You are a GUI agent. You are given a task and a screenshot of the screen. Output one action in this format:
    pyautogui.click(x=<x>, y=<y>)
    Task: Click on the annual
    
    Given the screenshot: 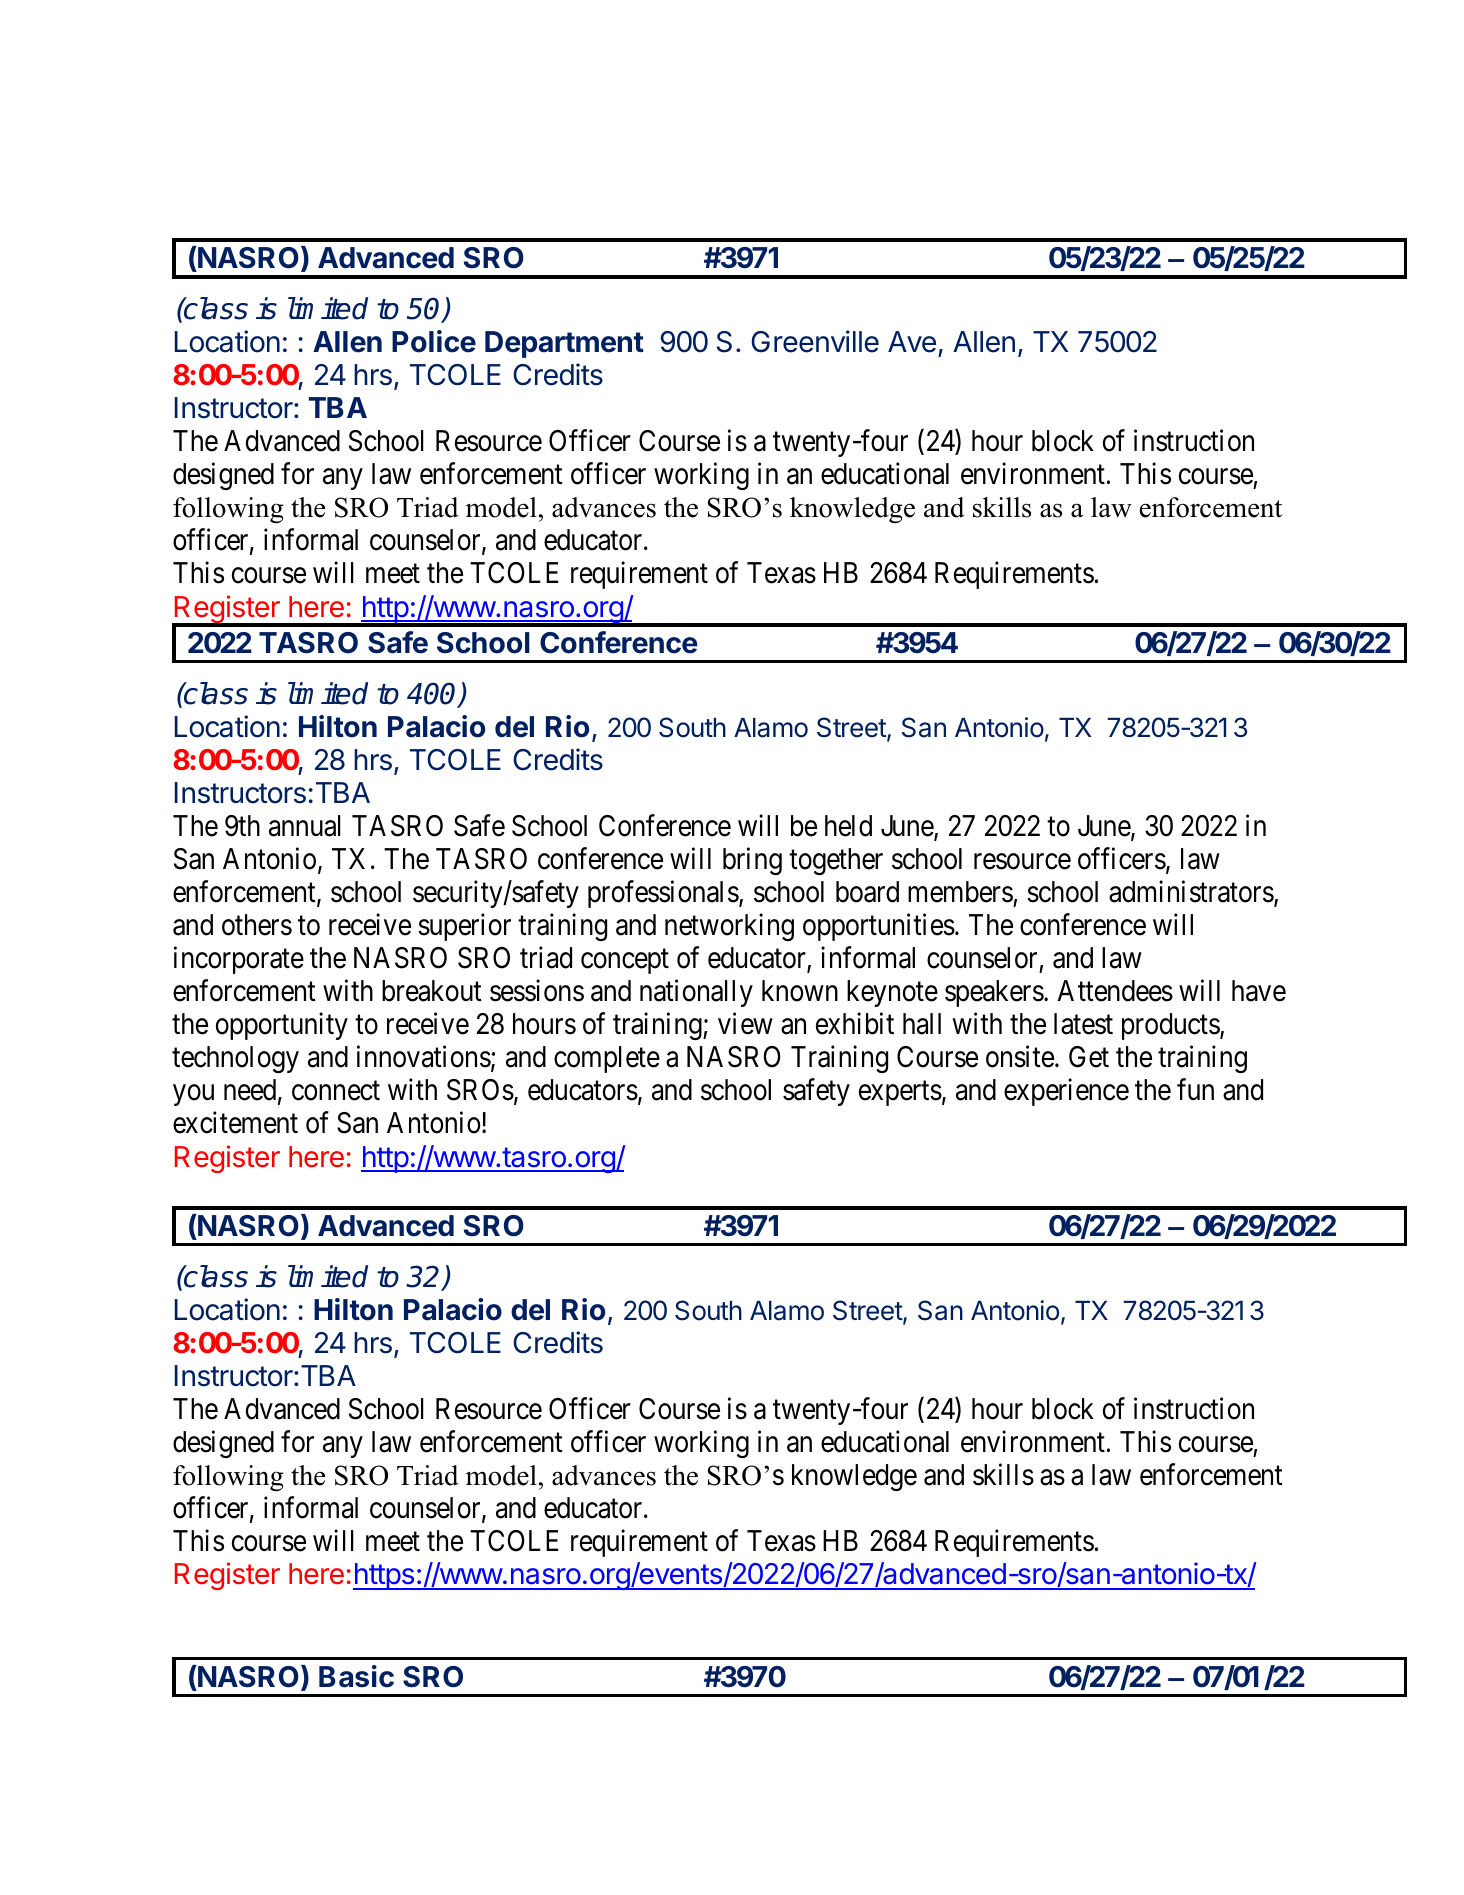 What is the action you would take?
    pyautogui.click(x=305, y=826)
